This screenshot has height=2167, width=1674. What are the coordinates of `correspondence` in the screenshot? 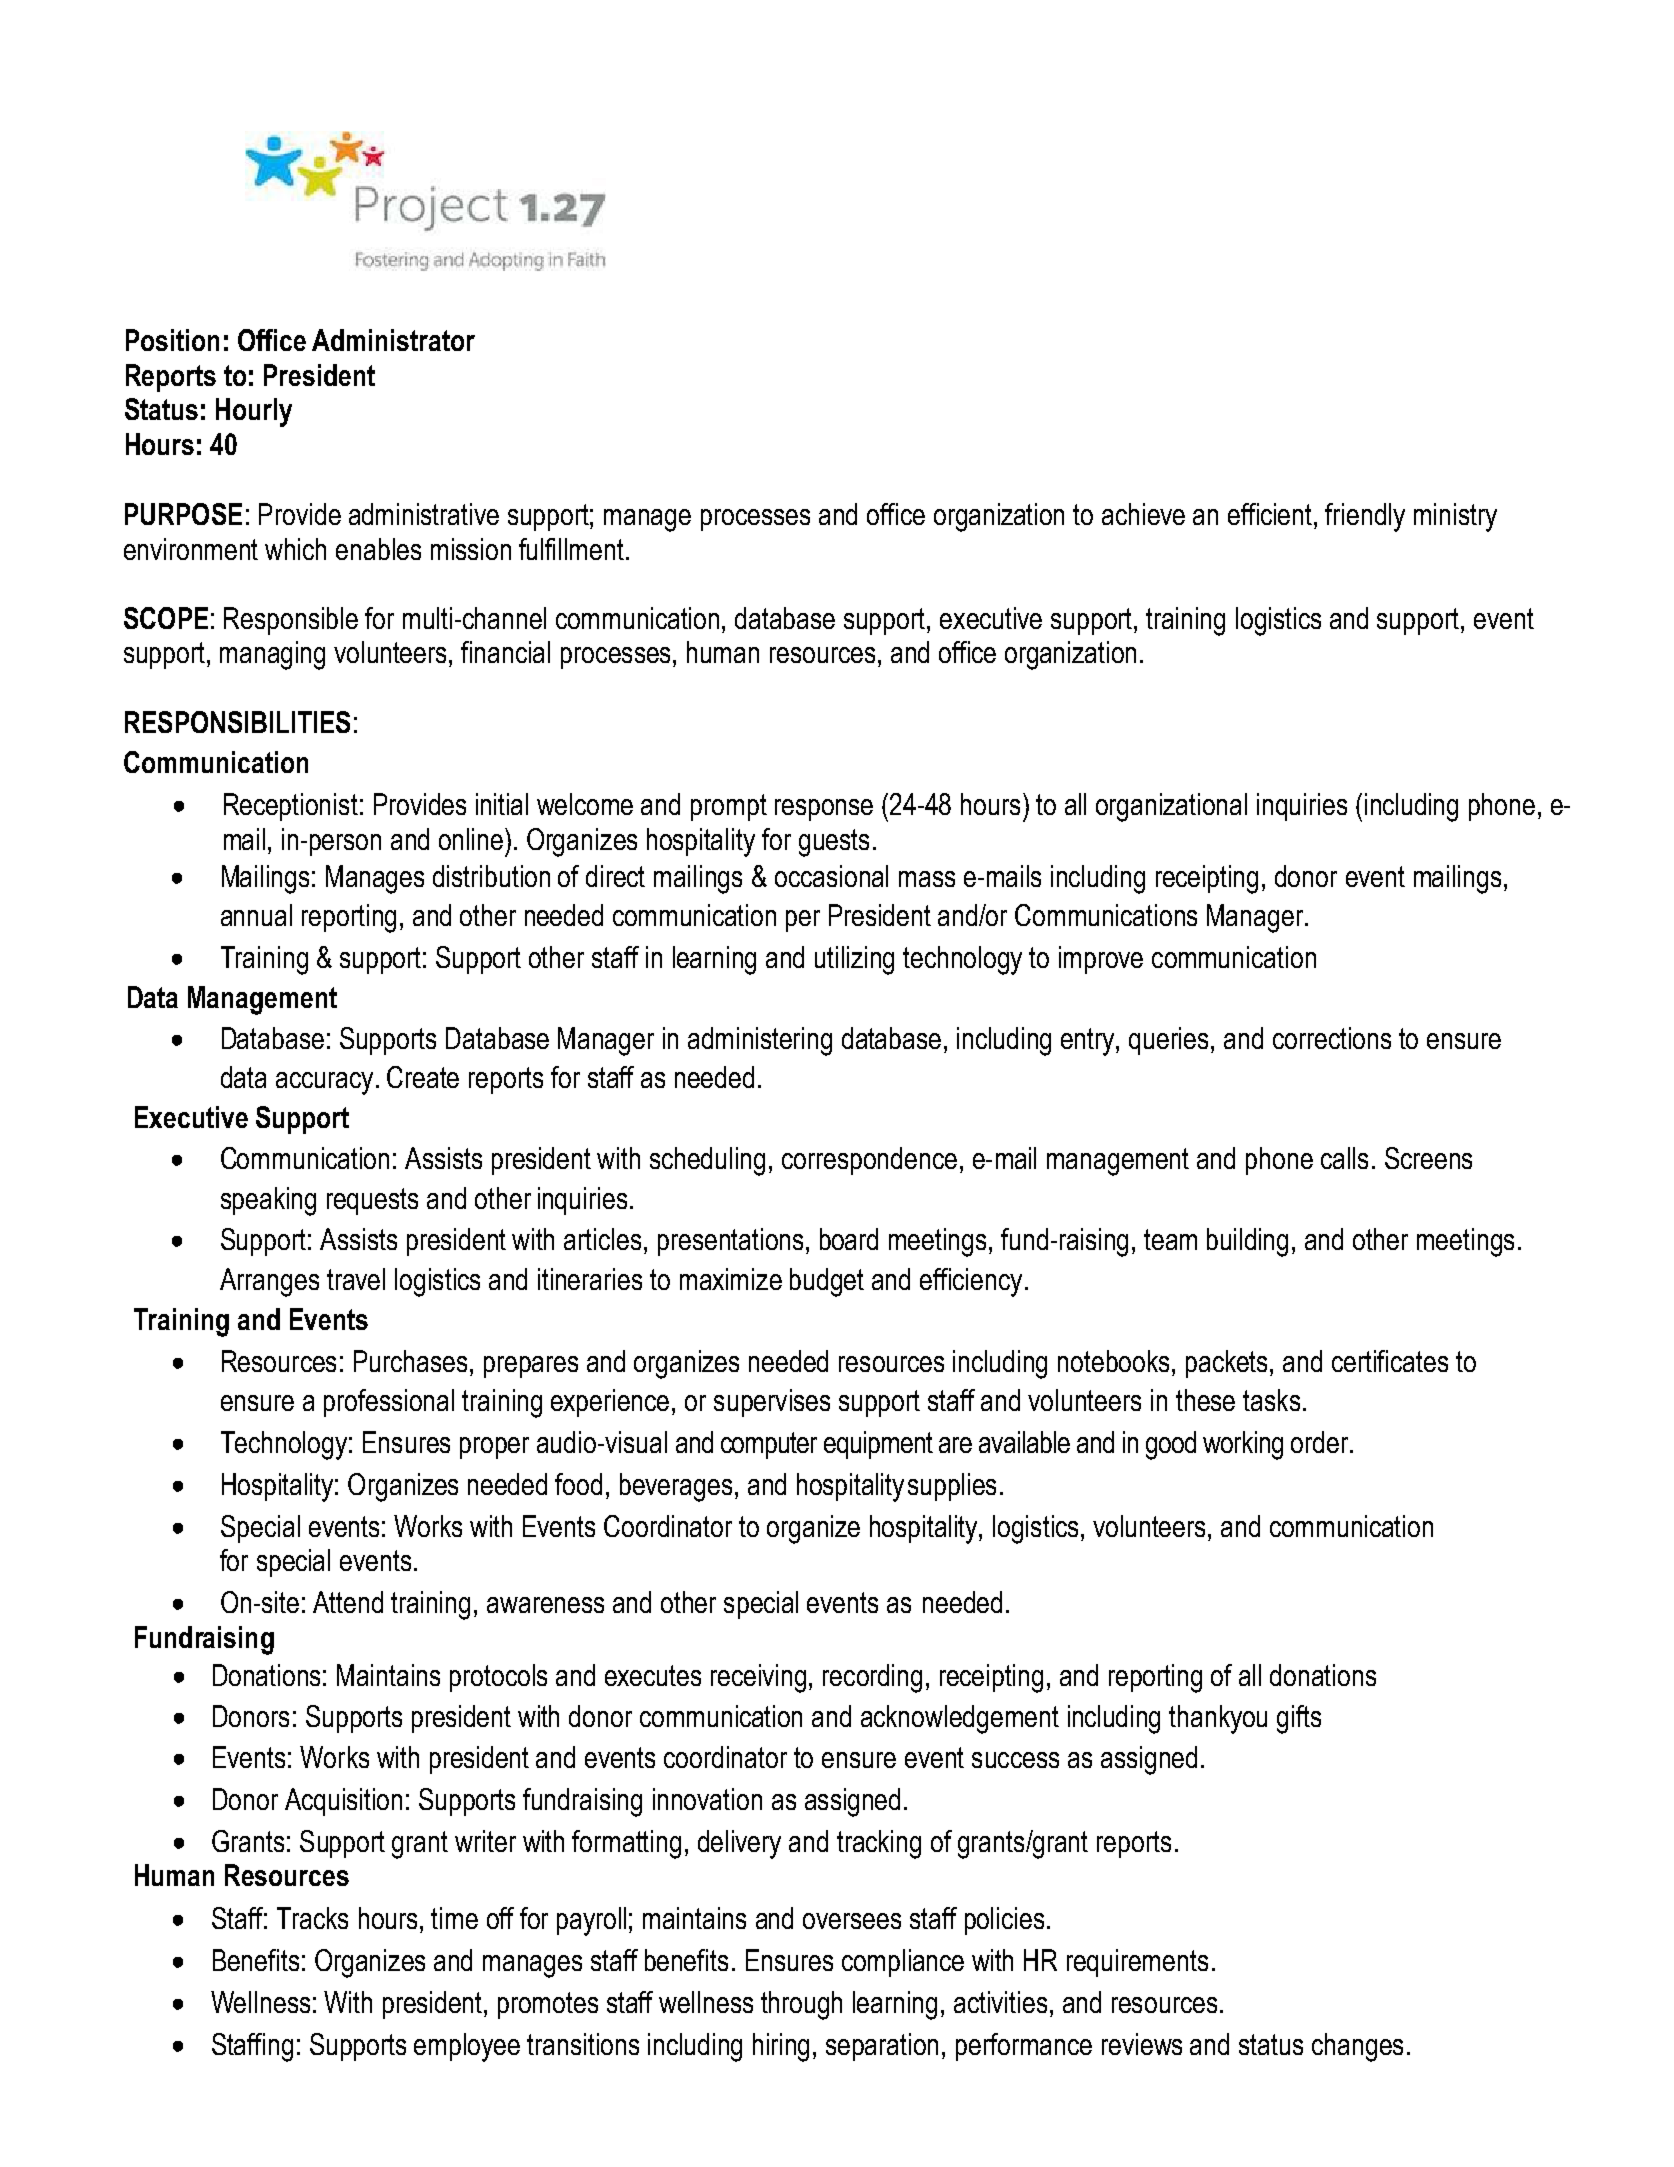 It's located at (869, 1161).
